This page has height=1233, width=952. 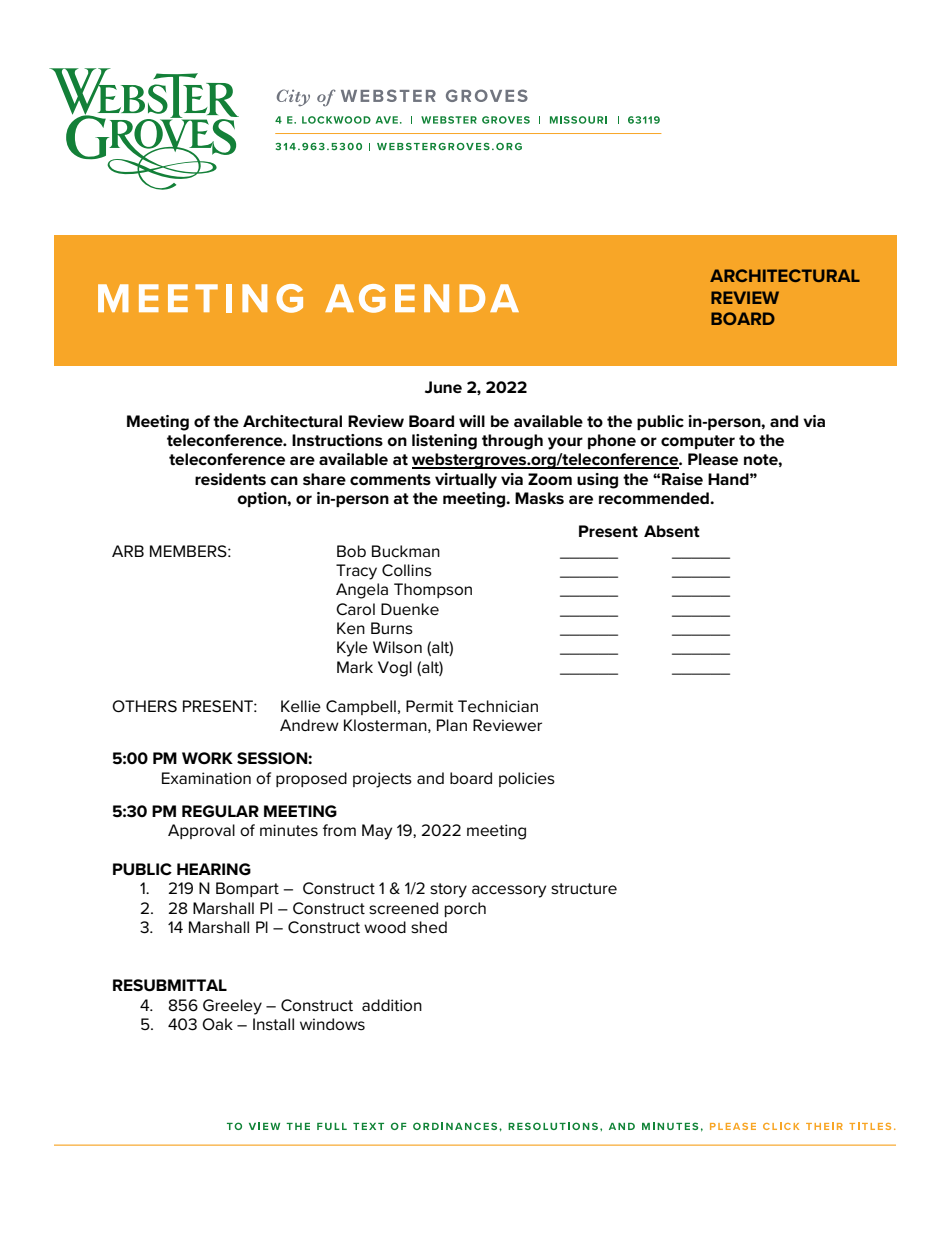 What do you see at coordinates (232, 1007) in the page?
I see `Greeley` at bounding box center [232, 1007].
